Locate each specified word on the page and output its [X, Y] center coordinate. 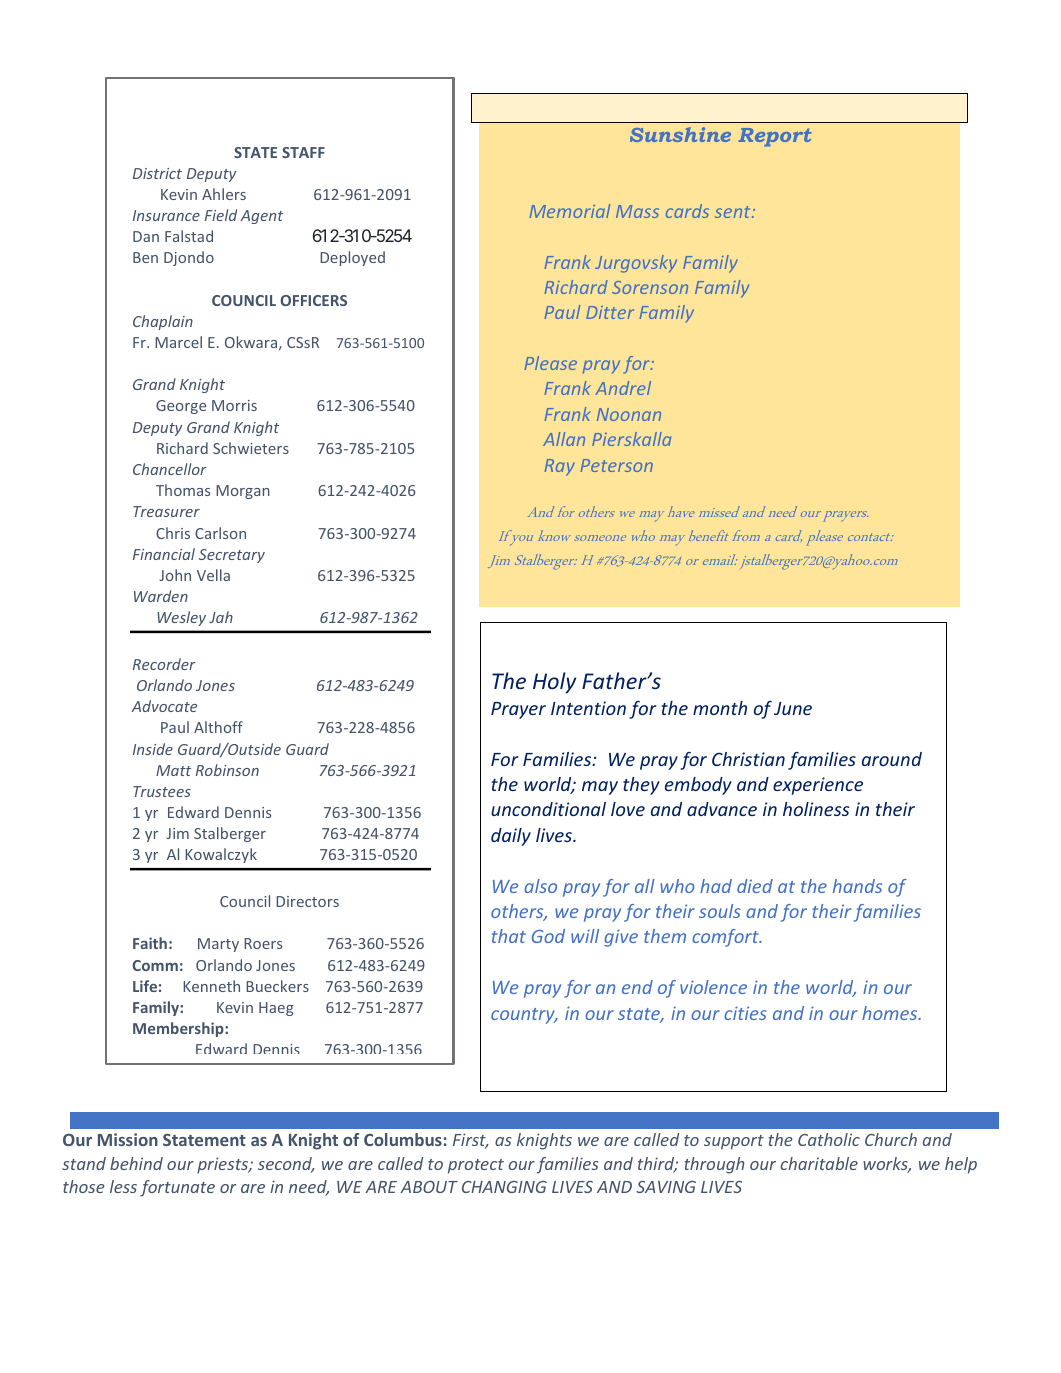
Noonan [629, 414]
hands [857, 886]
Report [775, 137]
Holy [554, 683]
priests [224, 1165]
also [540, 886]
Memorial [569, 211]
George [181, 407]
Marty [218, 945]
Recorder [164, 664]
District [157, 173]
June [793, 708]
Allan [564, 439]
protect [476, 1166]
